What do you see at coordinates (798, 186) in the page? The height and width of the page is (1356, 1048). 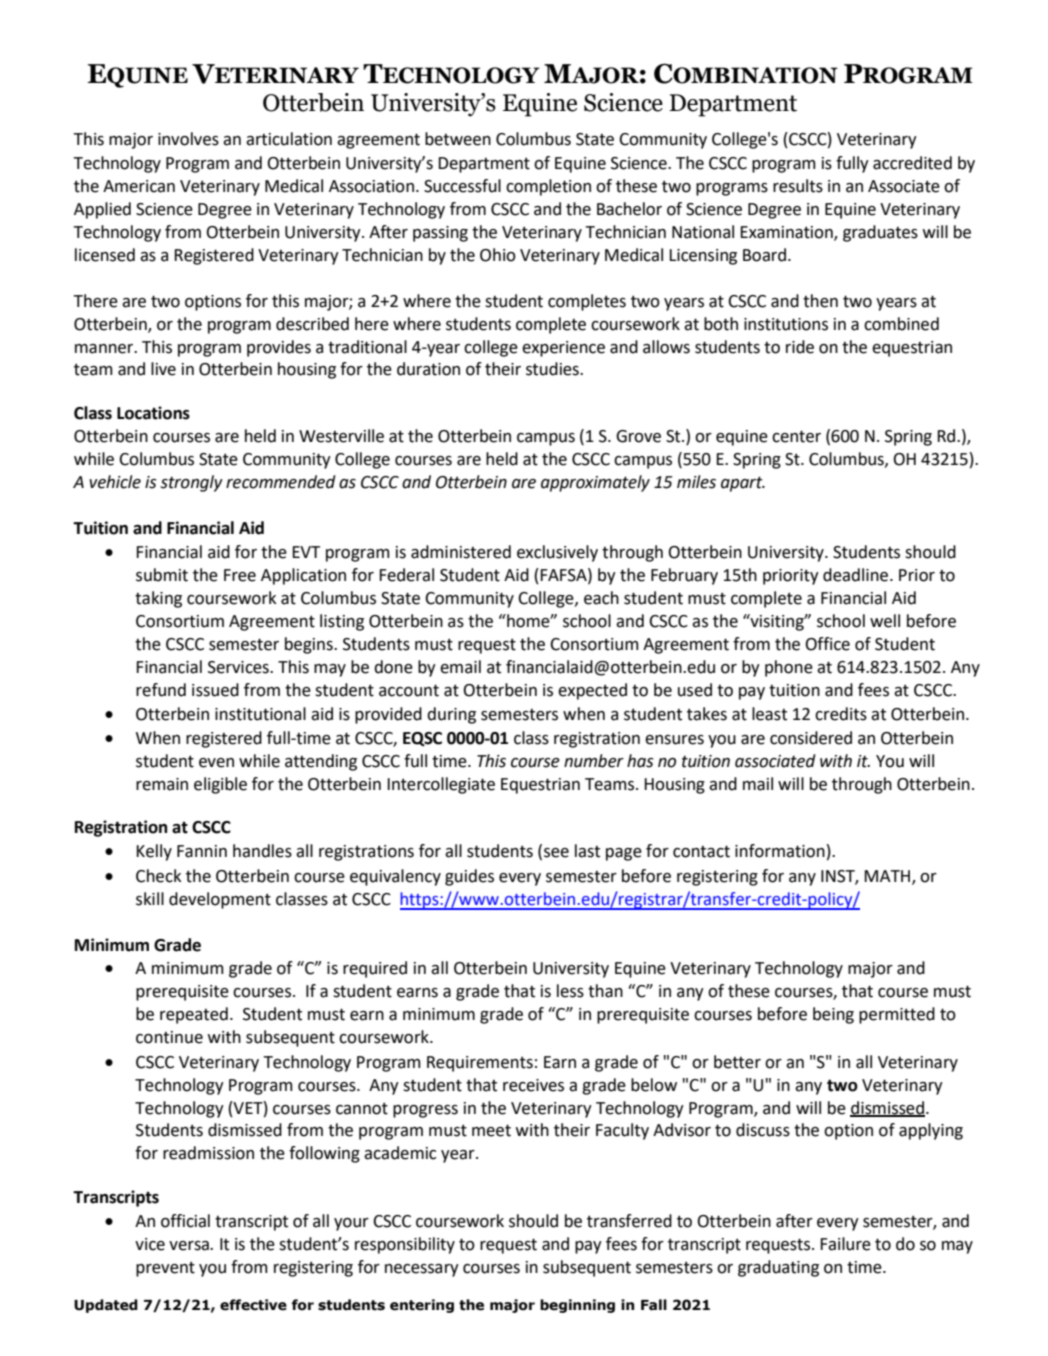 I see `results` at bounding box center [798, 186].
